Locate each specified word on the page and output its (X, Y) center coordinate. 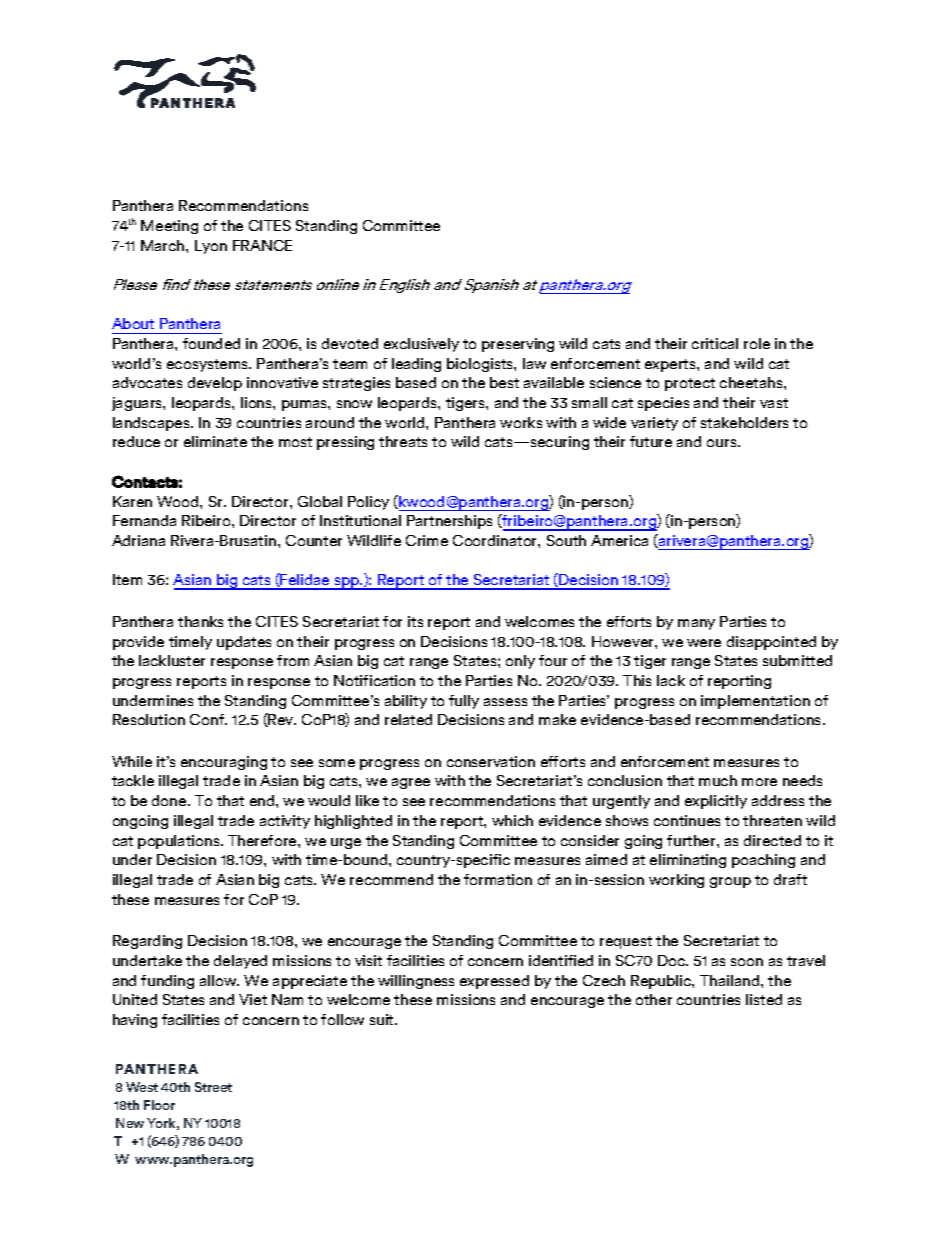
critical (715, 343)
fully (464, 702)
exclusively (421, 345)
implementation (755, 702)
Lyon (211, 247)
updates (244, 643)
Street (213, 1087)
